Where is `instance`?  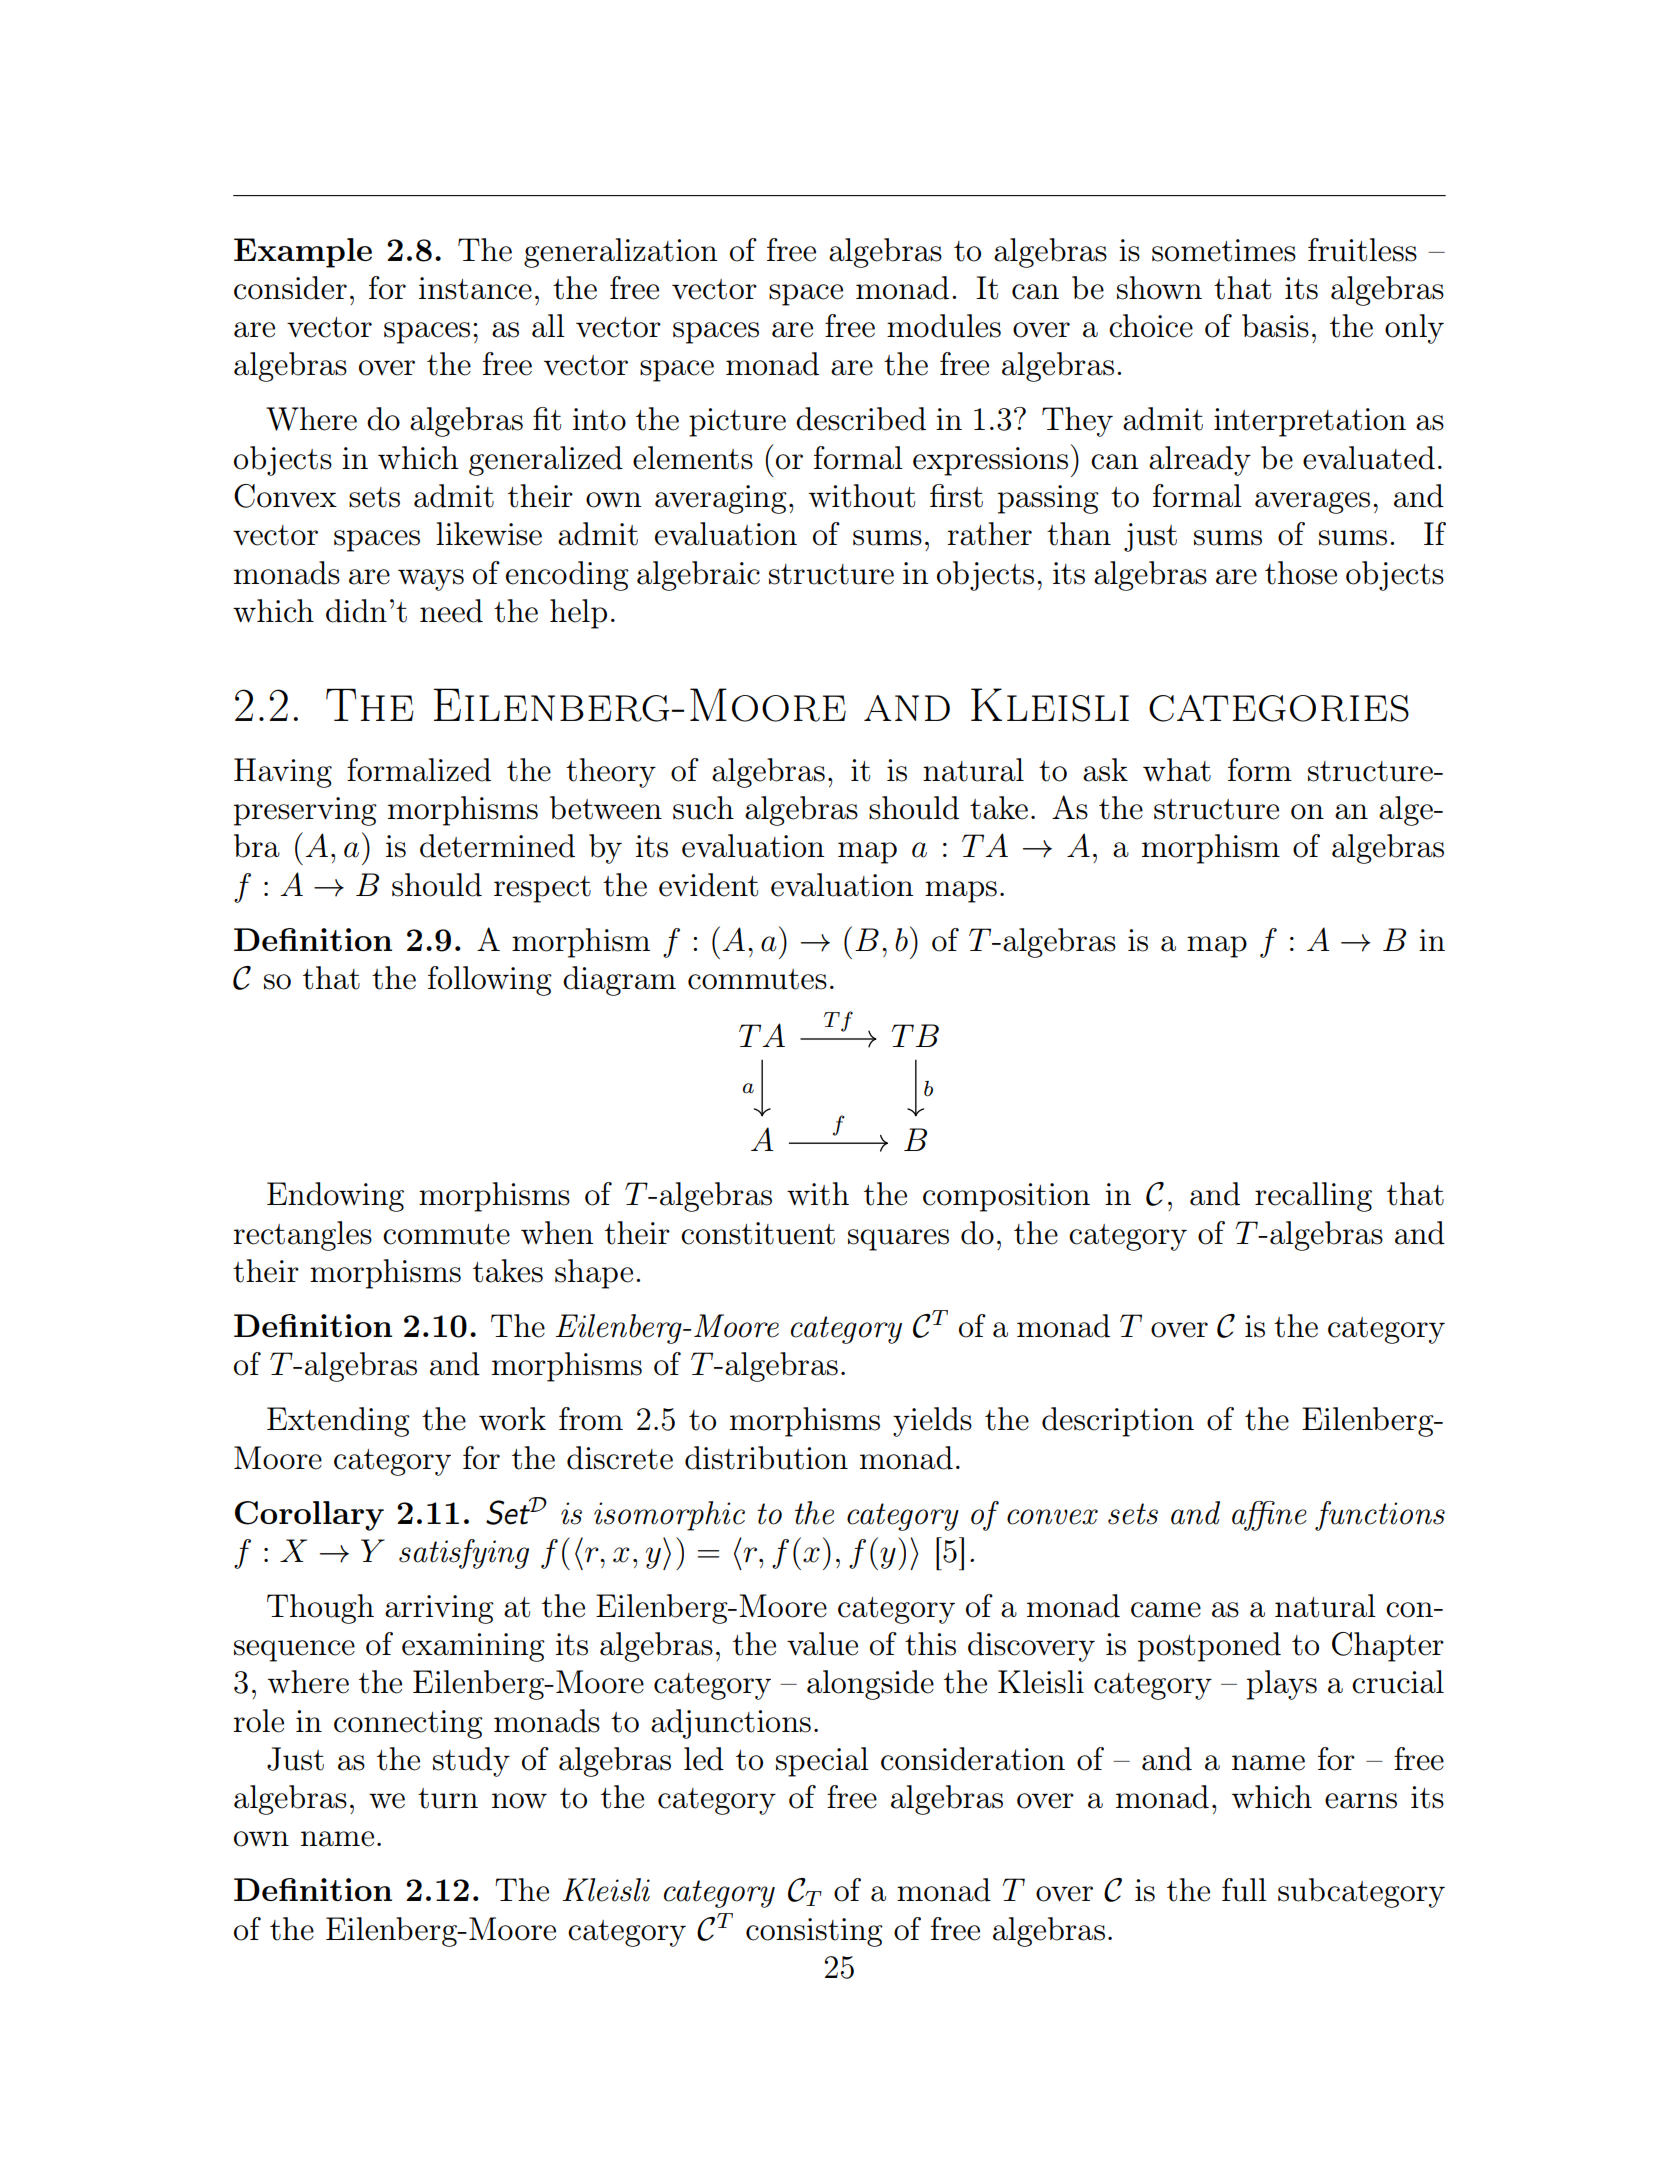
instance is located at coordinates (475, 288).
